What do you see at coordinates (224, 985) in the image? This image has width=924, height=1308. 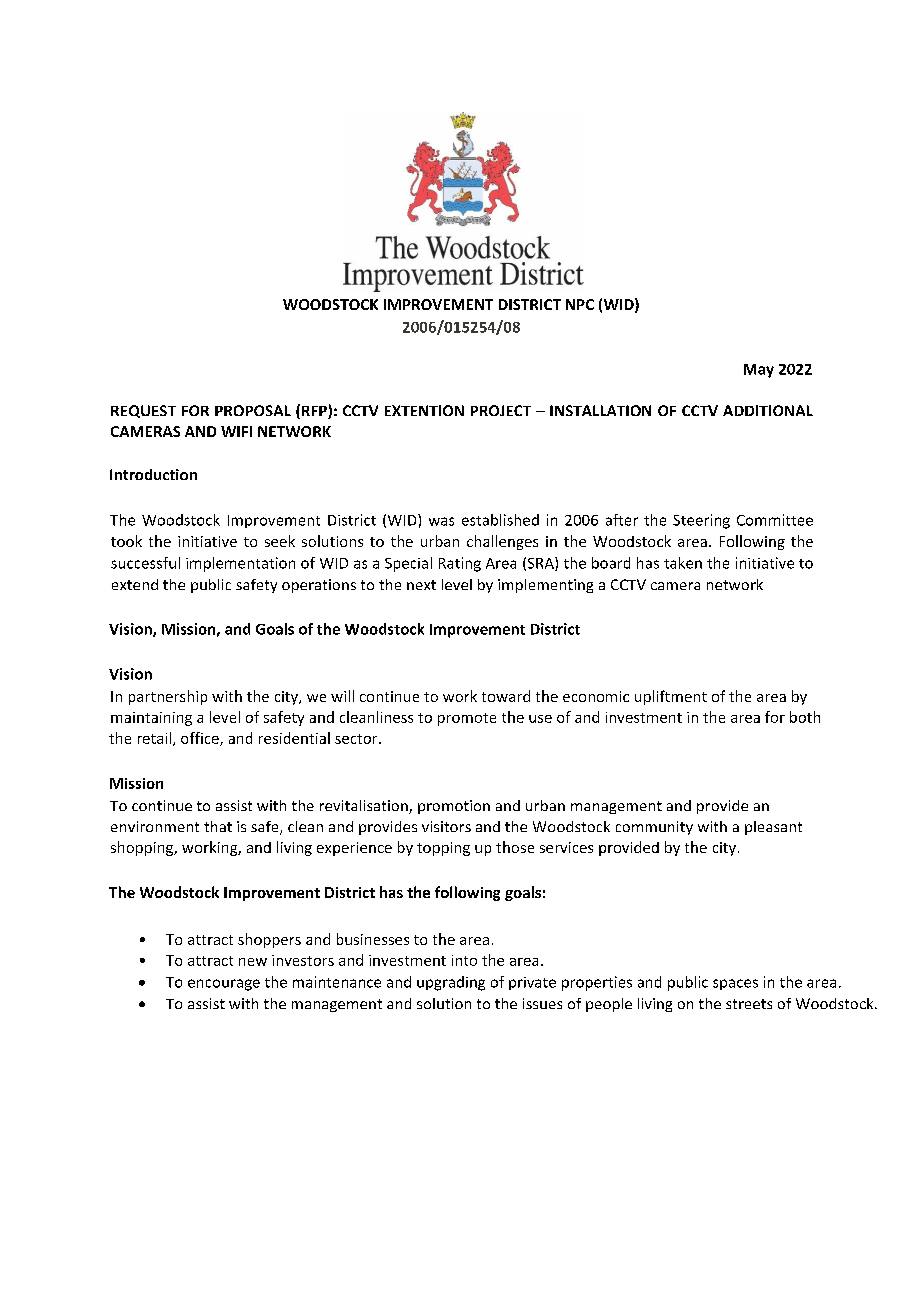 I see `encourage` at bounding box center [224, 985].
